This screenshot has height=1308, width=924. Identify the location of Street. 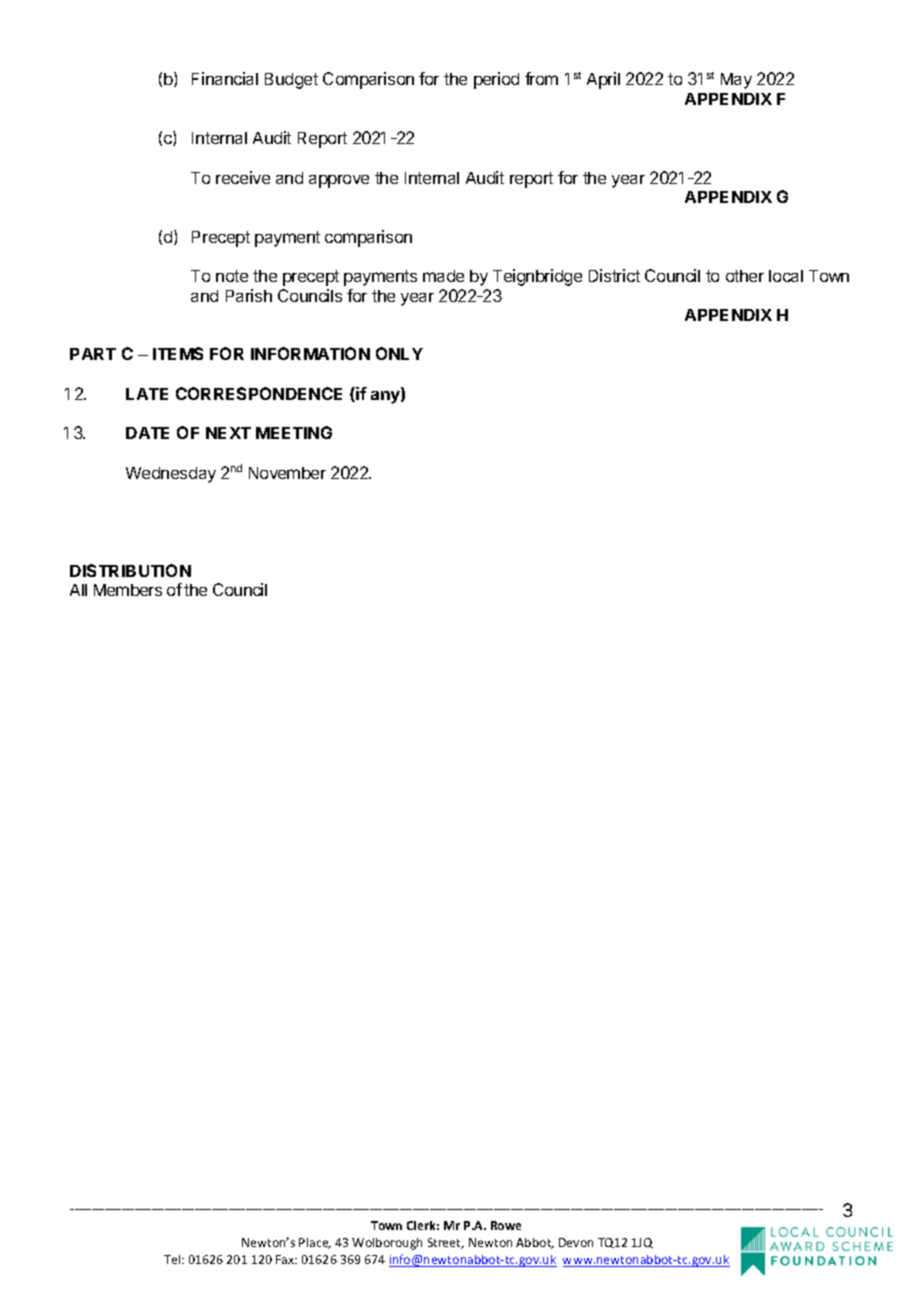
(446, 1243).
